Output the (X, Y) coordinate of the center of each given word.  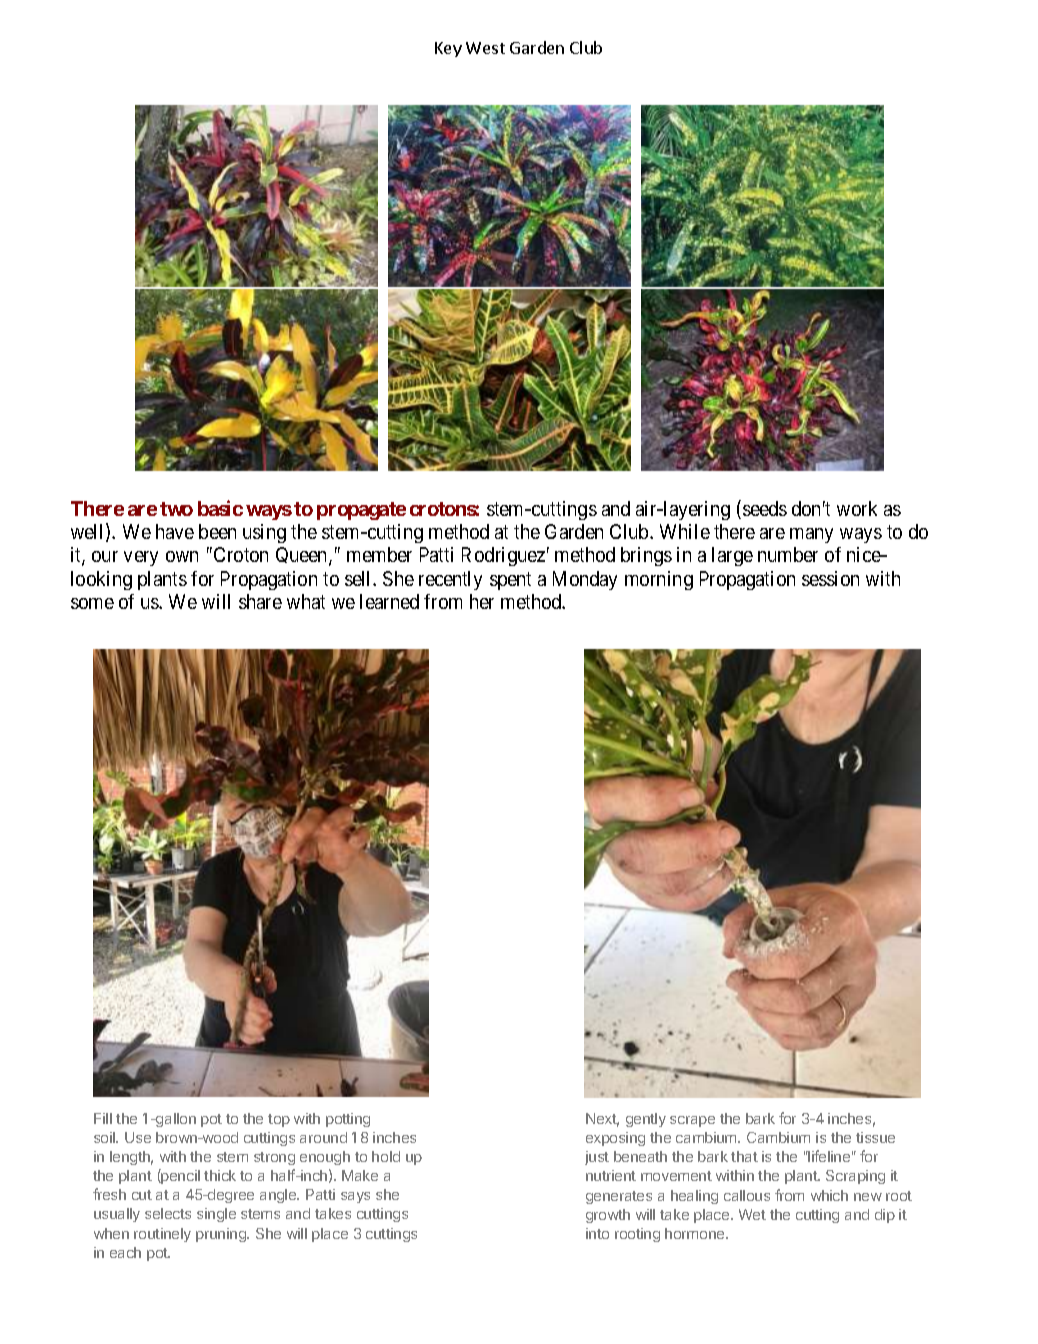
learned (389, 601)
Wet (752, 1214)
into (597, 1233)
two (176, 509)
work (857, 508)
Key (448, 49)
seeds (765, 508)
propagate (361, 511)
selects (168, 1213)
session (830, 578)
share (260, 601)
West (485, 48)
